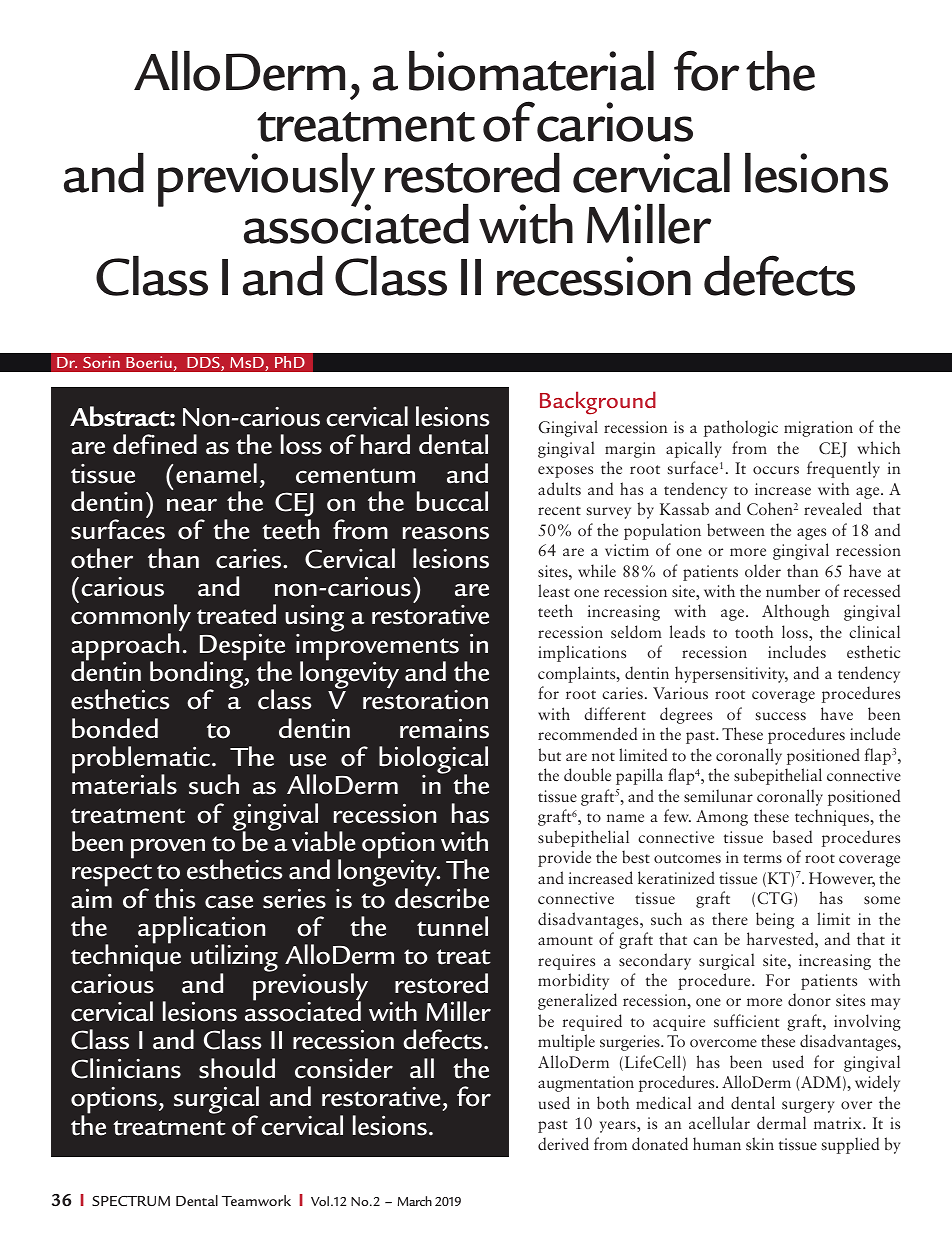 The width and height of the image is (952, 1236). Describe the element at coordinates (566, 962) in the image. I see `requires` at that location.
